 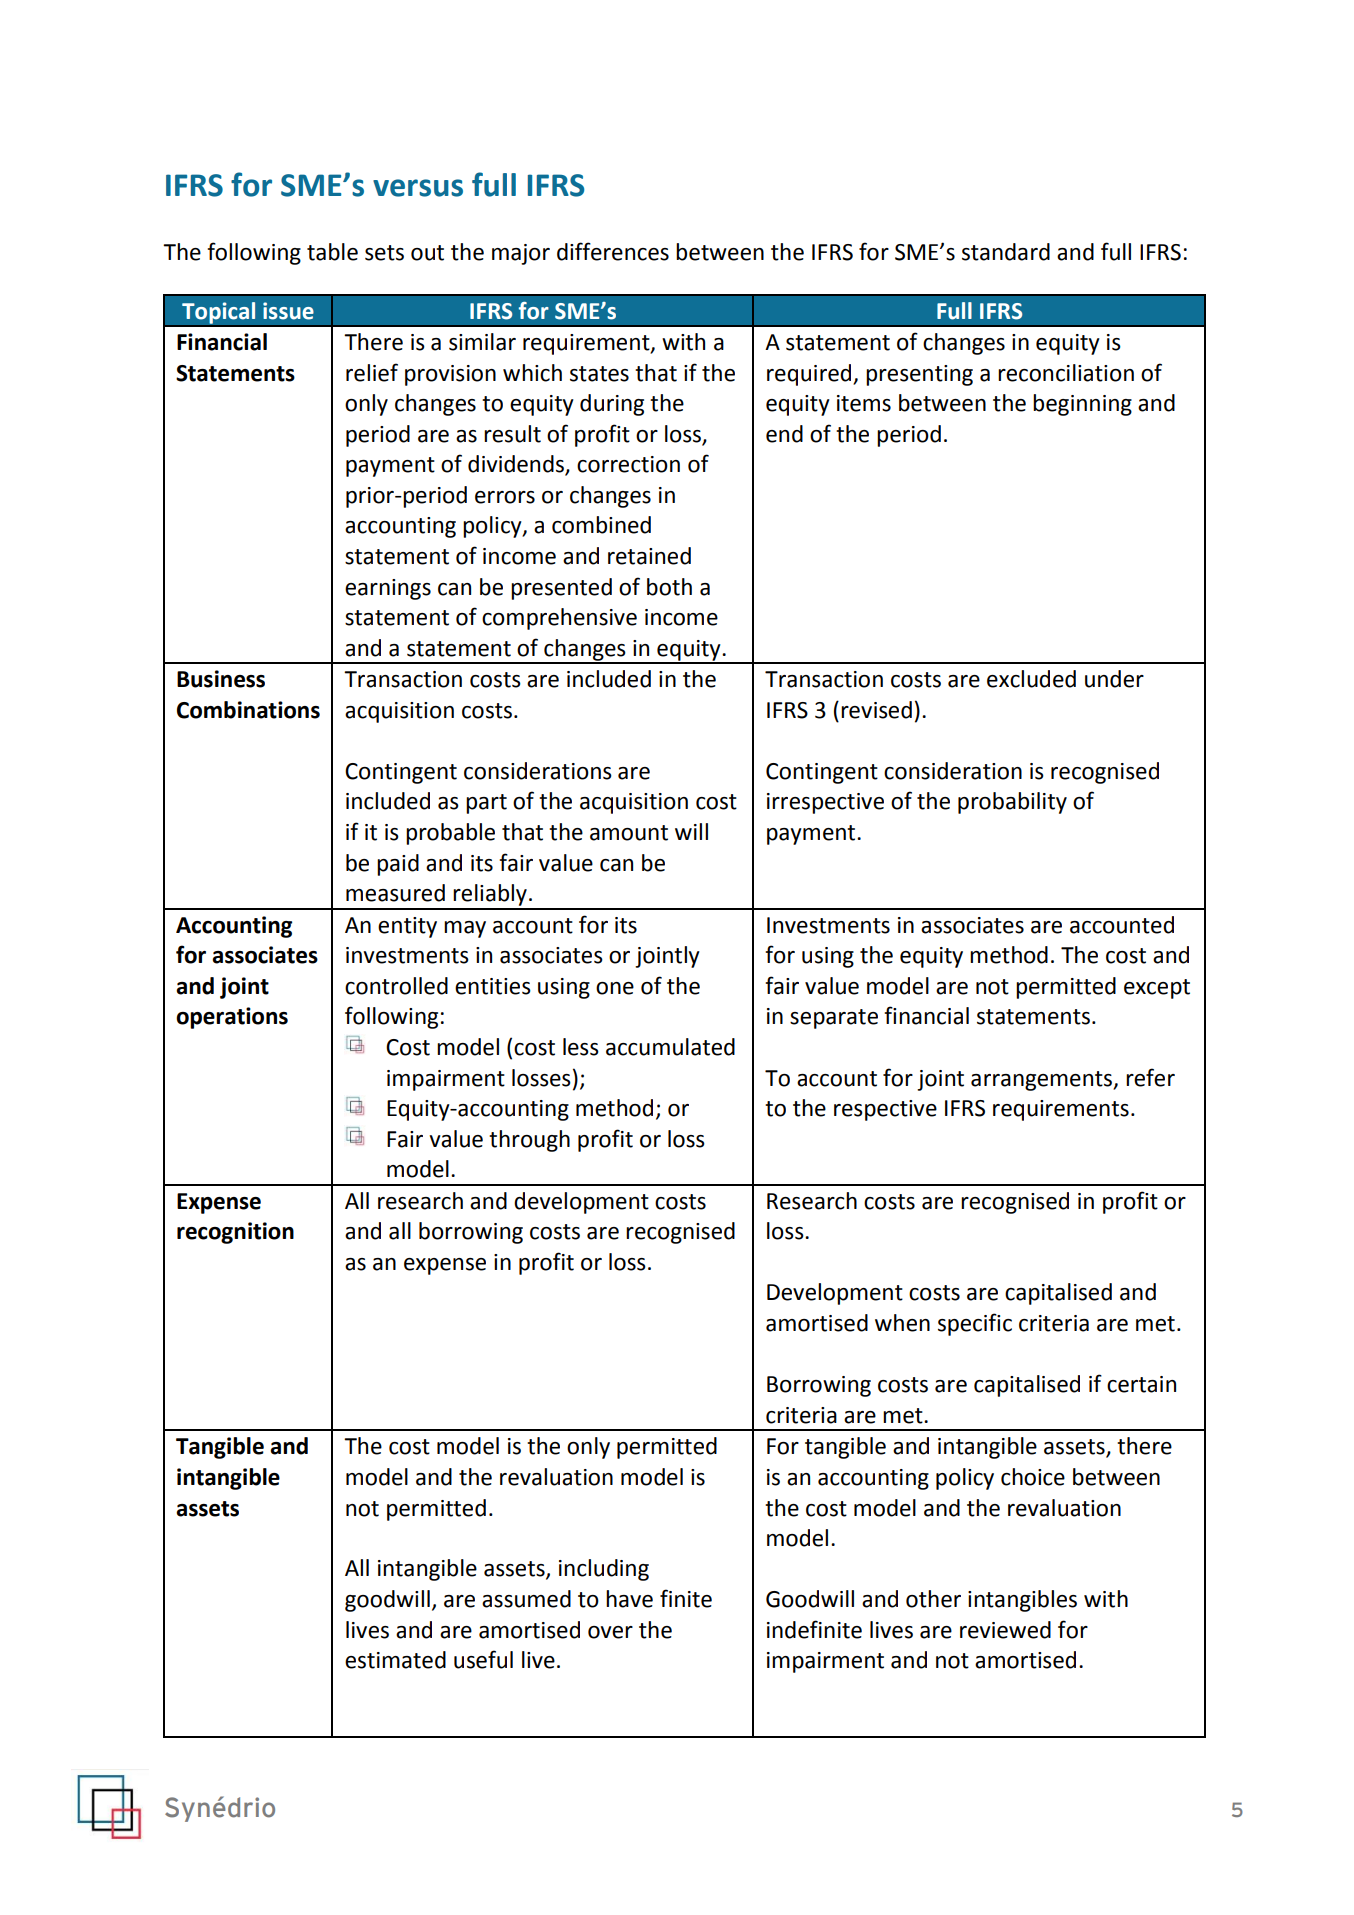 I want to click on differences, so click(x=613, y=251).
